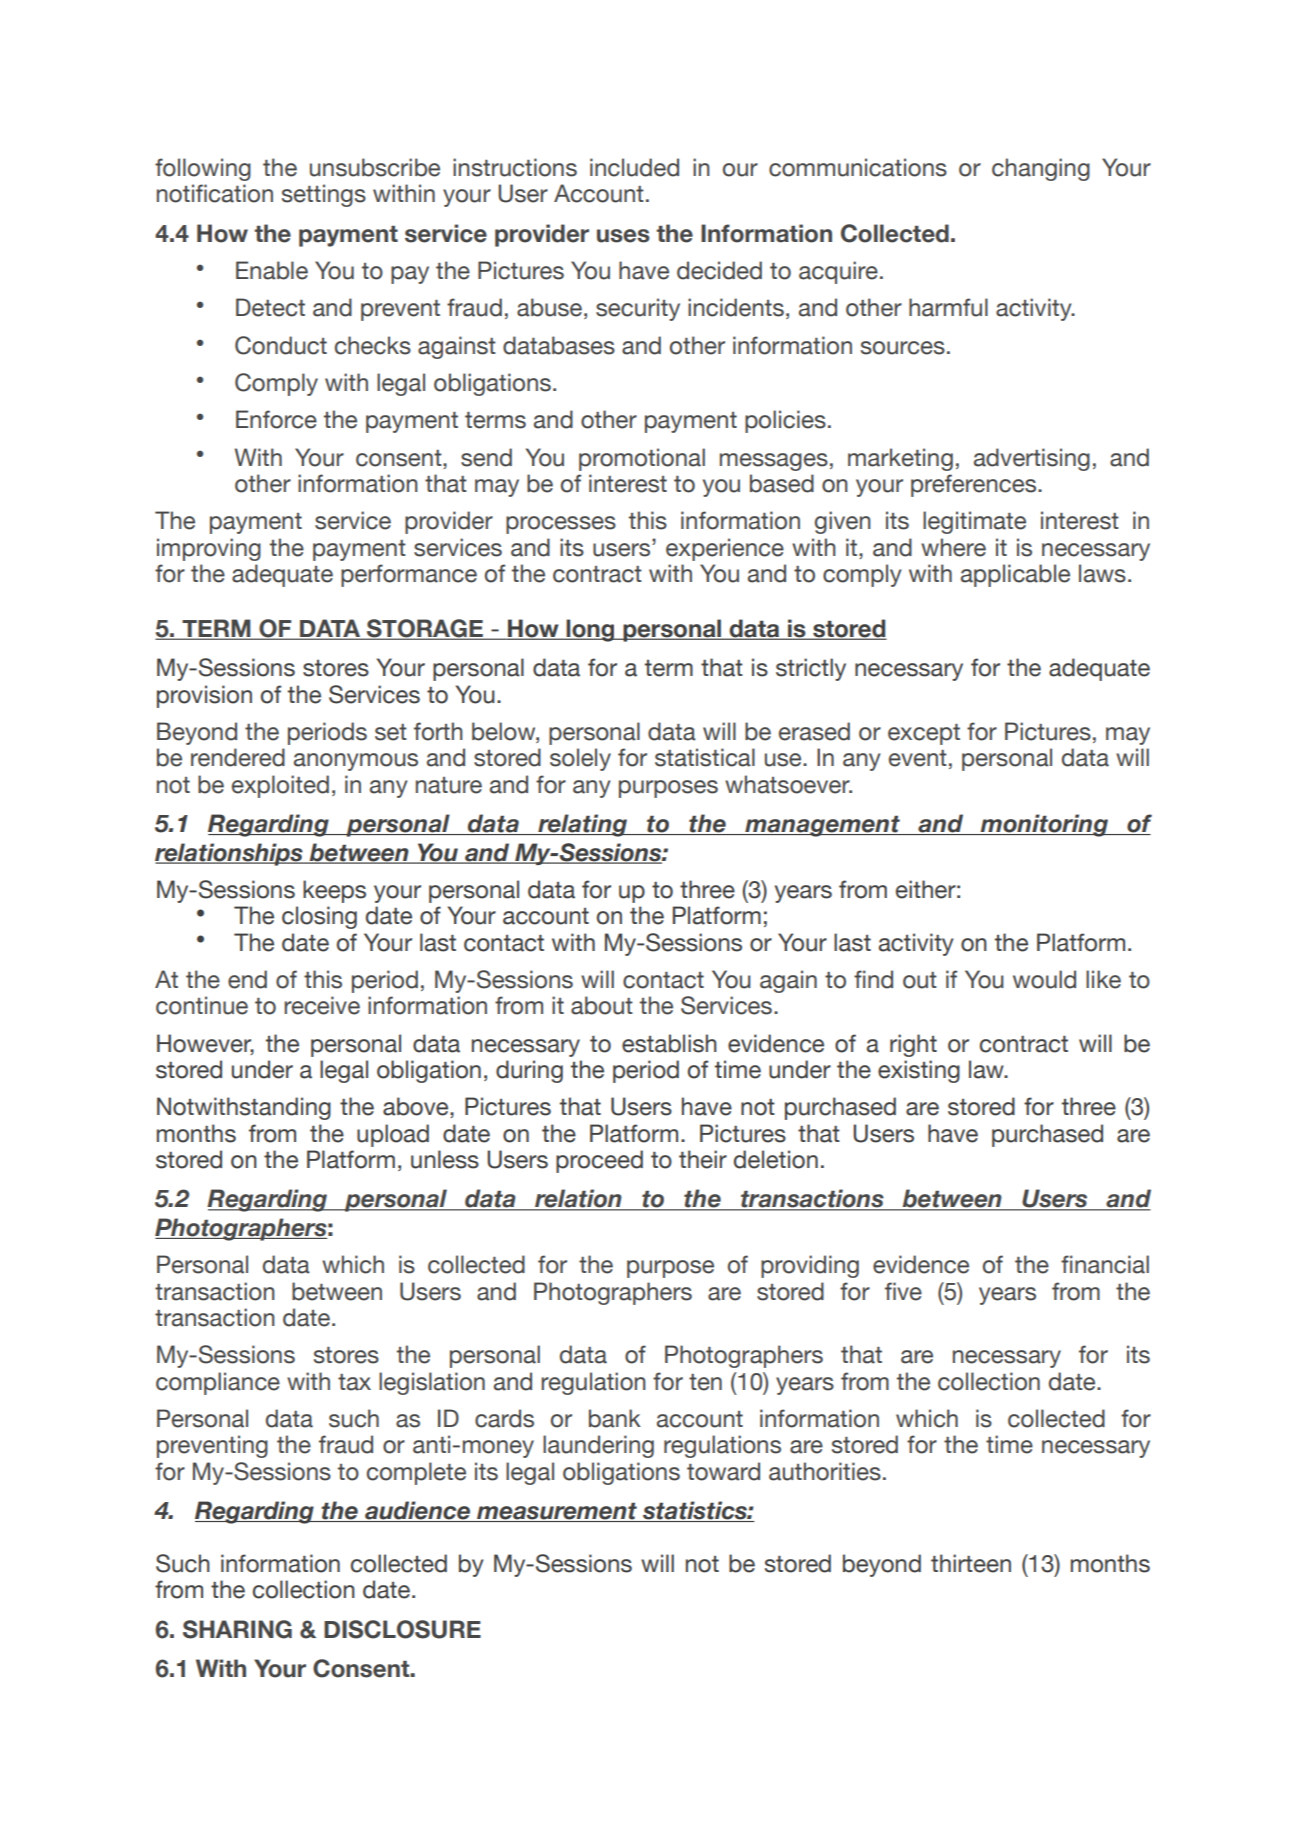  Describe the element at coordinates (319, 917) in the image. I see `closing` at that location.
